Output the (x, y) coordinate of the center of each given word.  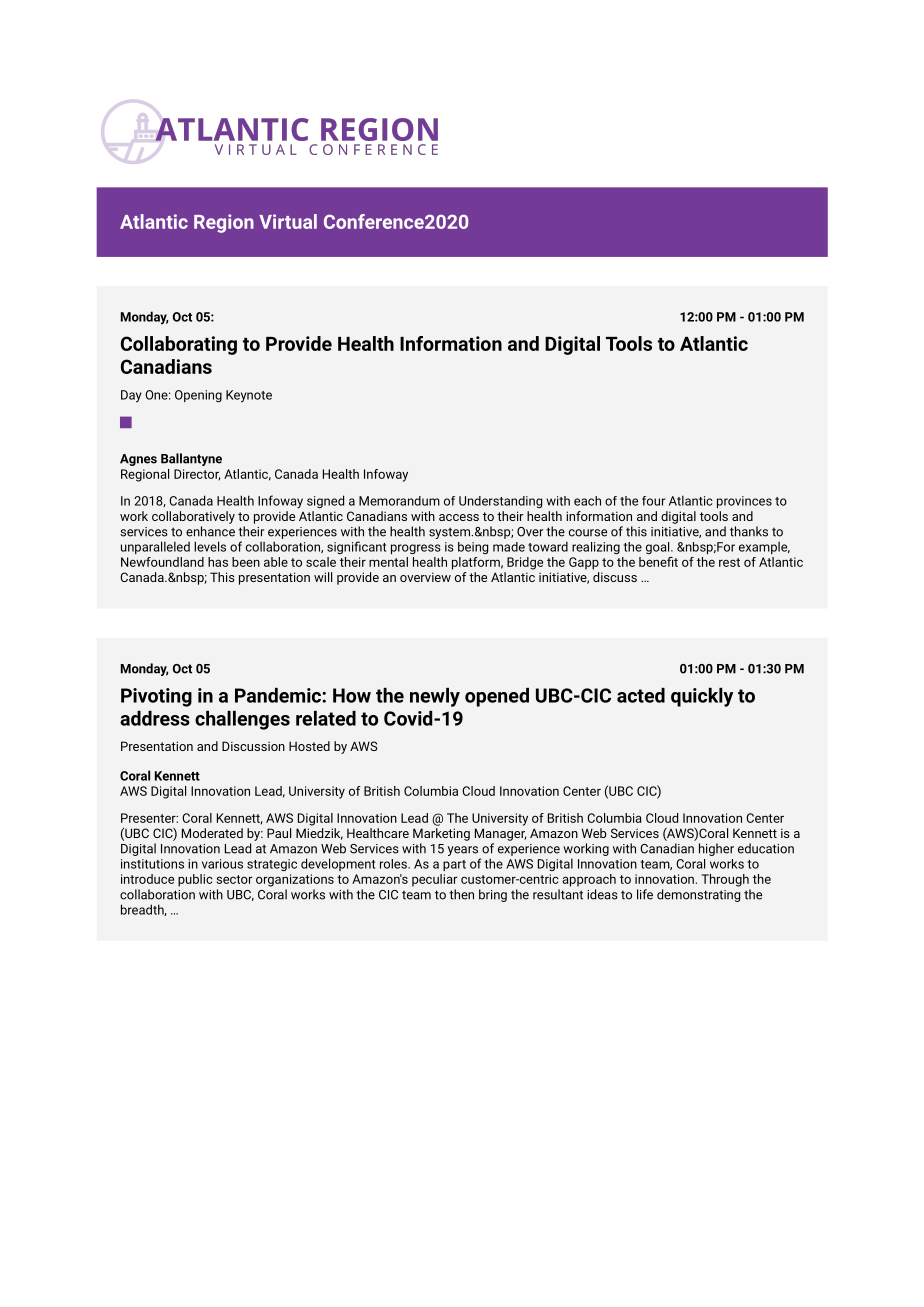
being (473, 548)
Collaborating (179, 345)
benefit (658, 562)
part (454, 865)
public (195, 880)
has (218, 562)
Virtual (288, 221)
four (653, 501)
